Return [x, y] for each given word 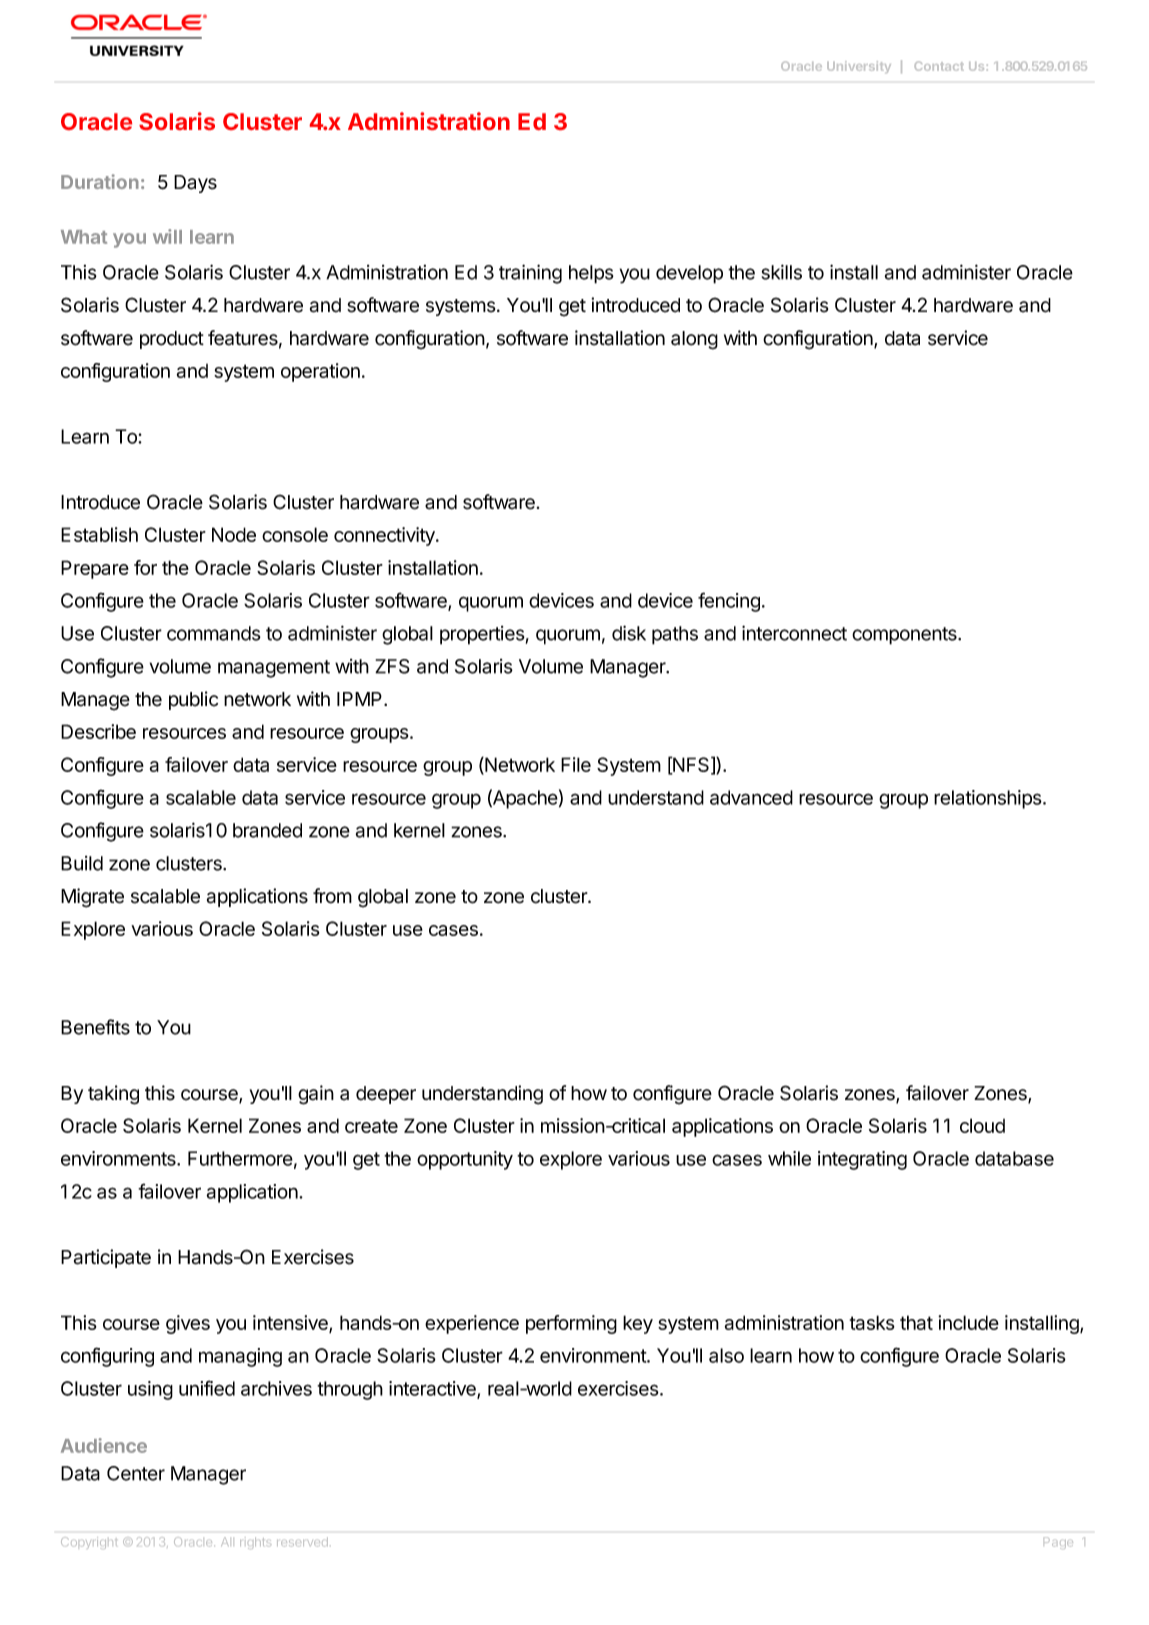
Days [195, 184]
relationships [989, 799]
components [905, 636]
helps [591, 274]
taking [113, 1095]
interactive [433, 1389]
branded [267, 830]
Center [136, 1473]
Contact [939, 66]
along [694, 340]
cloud [982, 1125]
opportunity [465, 1160]
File [576, 764]
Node [234, 534]
